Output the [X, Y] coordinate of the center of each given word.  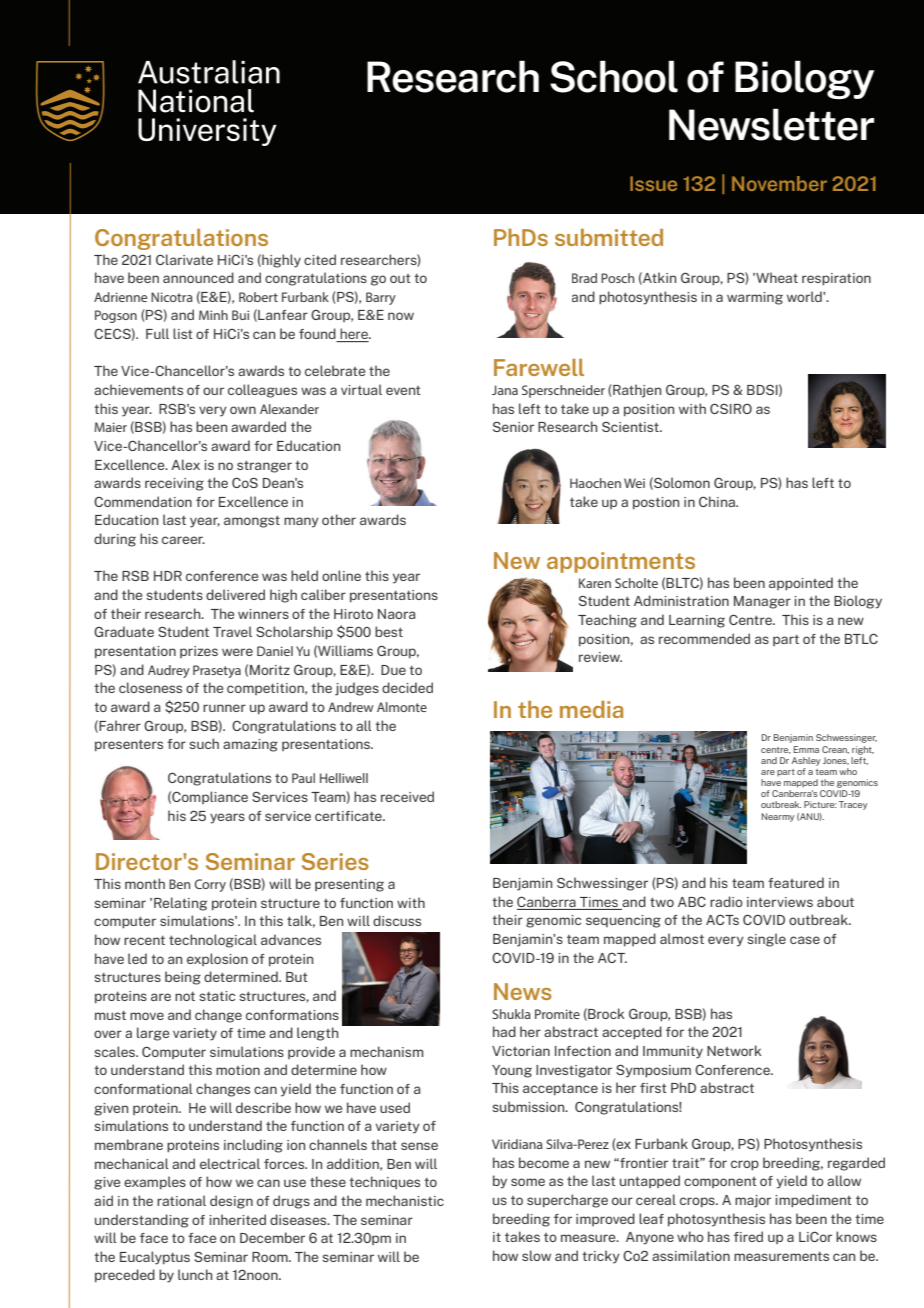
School [614, 76]
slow [536, 1255]
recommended [704, 638]
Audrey [169, 671]
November [779, 183]
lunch [195, 1274]
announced [198, 277]
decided [407, 687]
